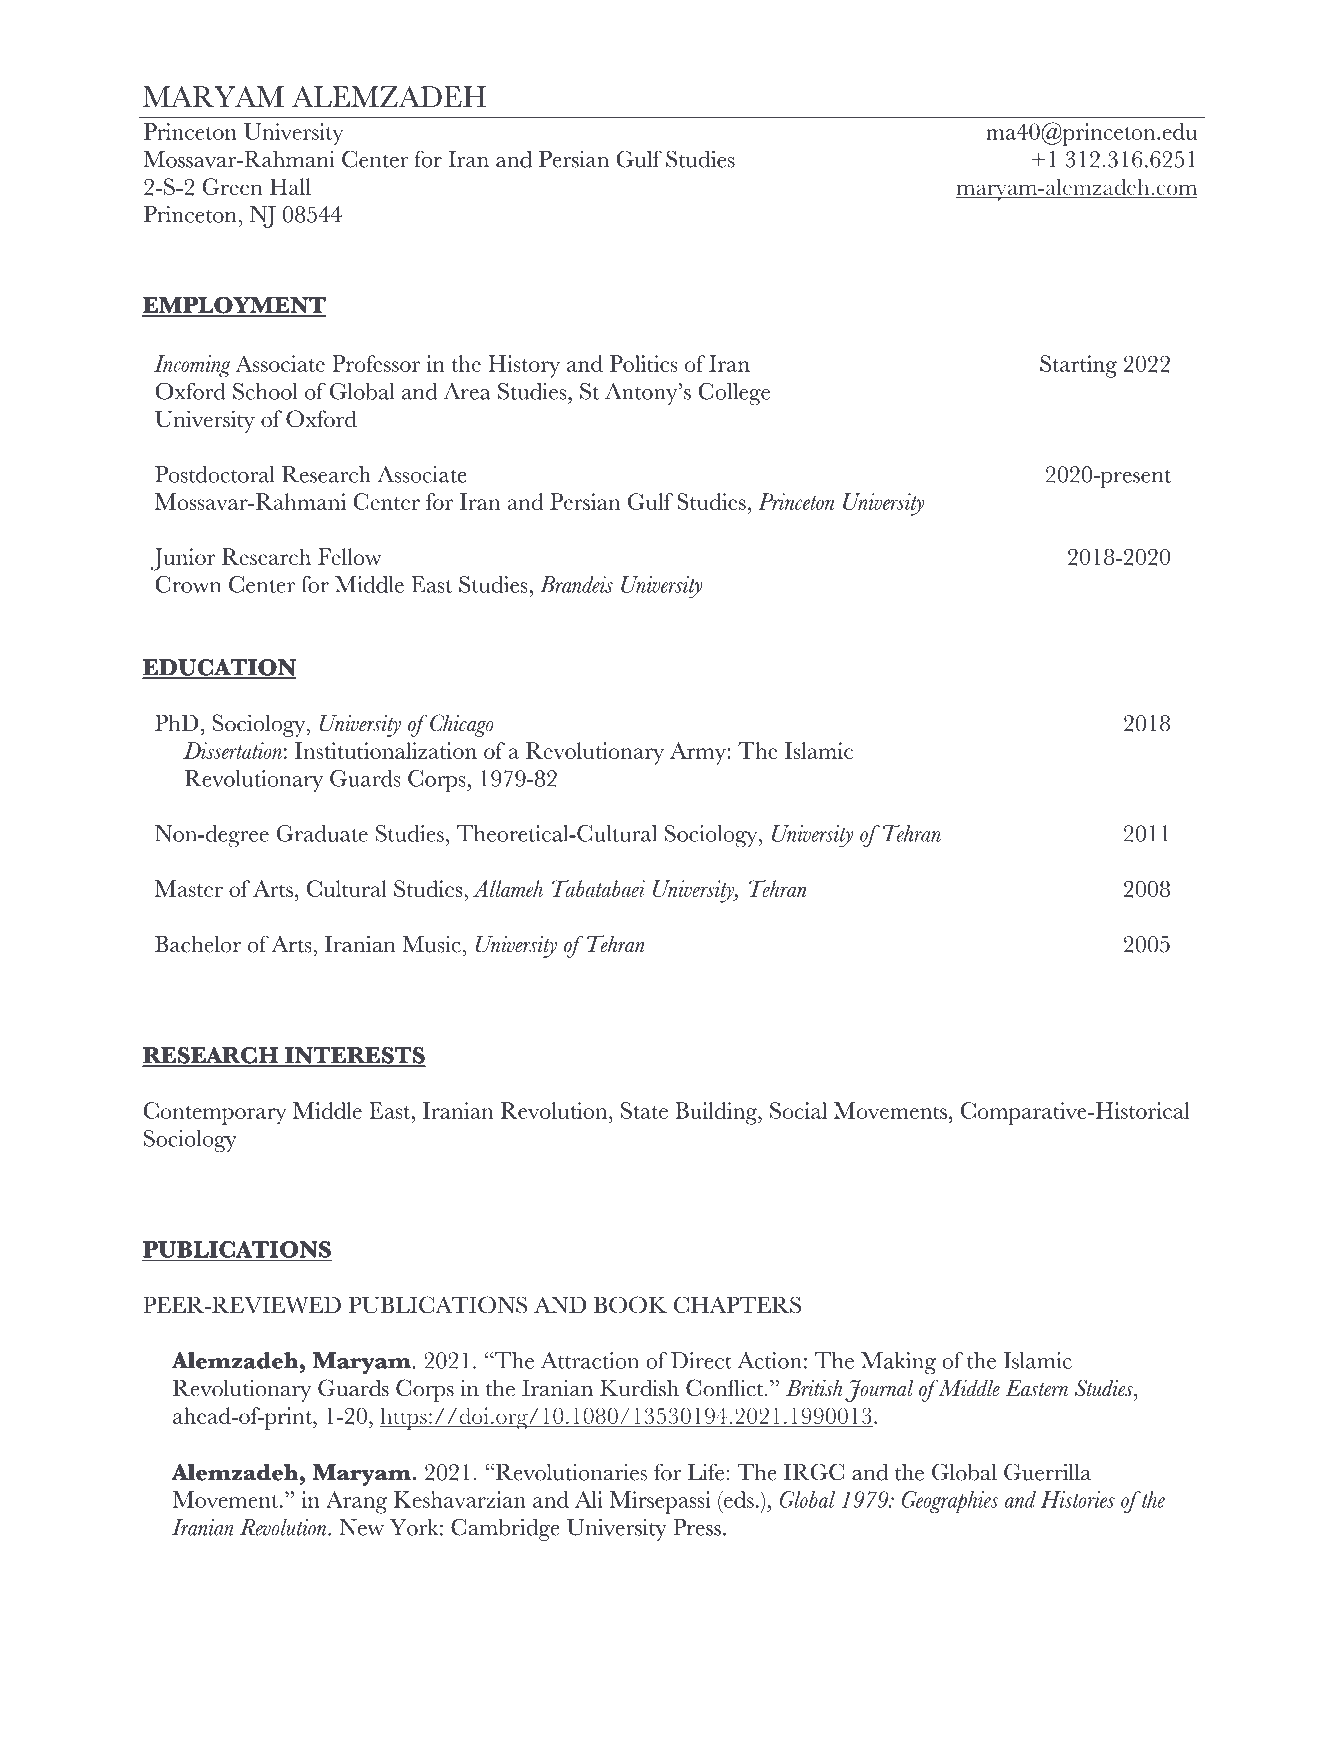  What do you see at coordinates (699, 753) in the page?
I see `Army` at bounding box center [699, 753].
